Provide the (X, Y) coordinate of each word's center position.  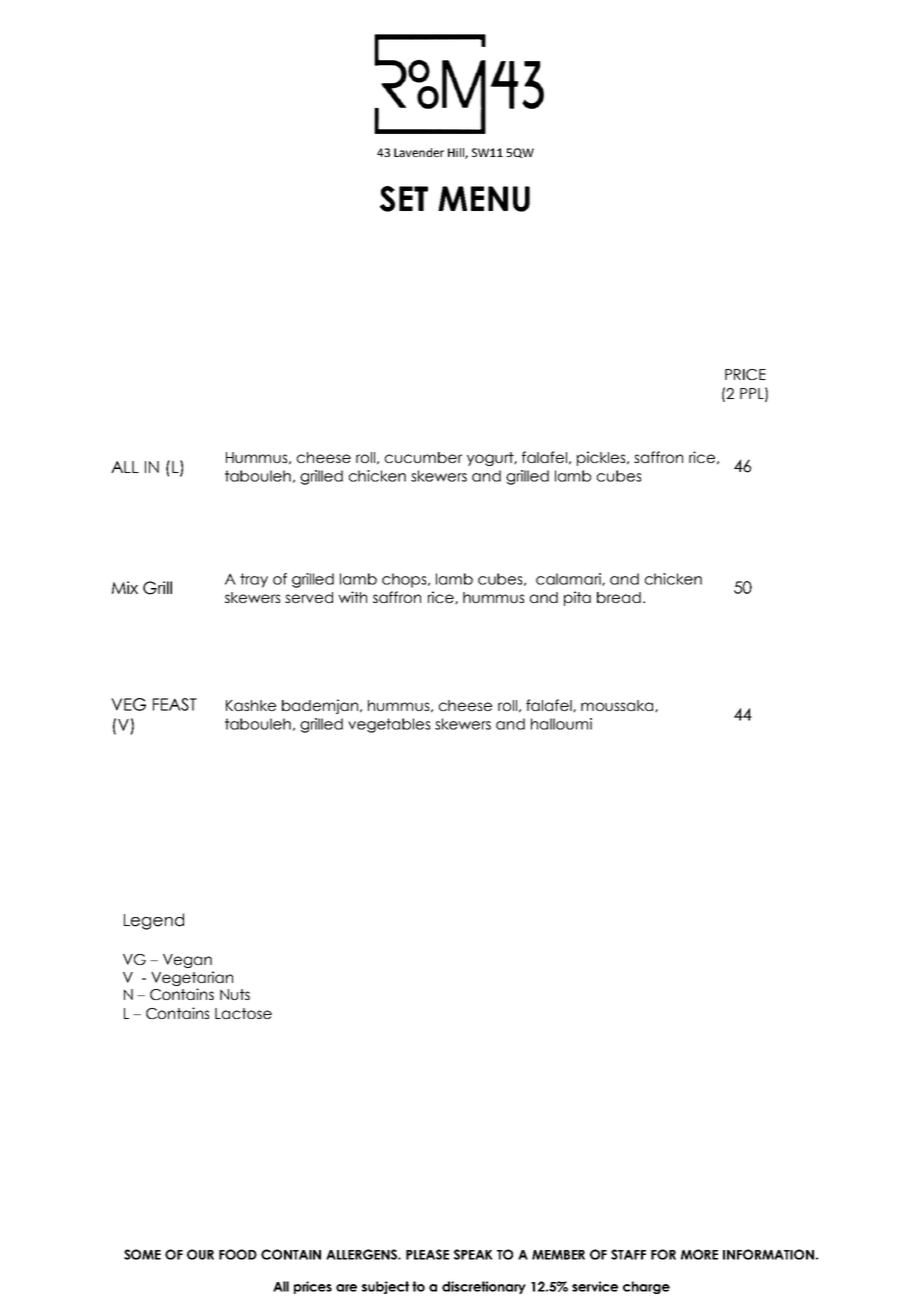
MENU (484, 199)
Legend (154, 921)
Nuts (235, 994)
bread (619, 597)
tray (254, 580)
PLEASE (427, 1254)
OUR (200, 1254)
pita (577, 598)
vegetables (389, 725)
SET (404, 199)
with (352, 597)
